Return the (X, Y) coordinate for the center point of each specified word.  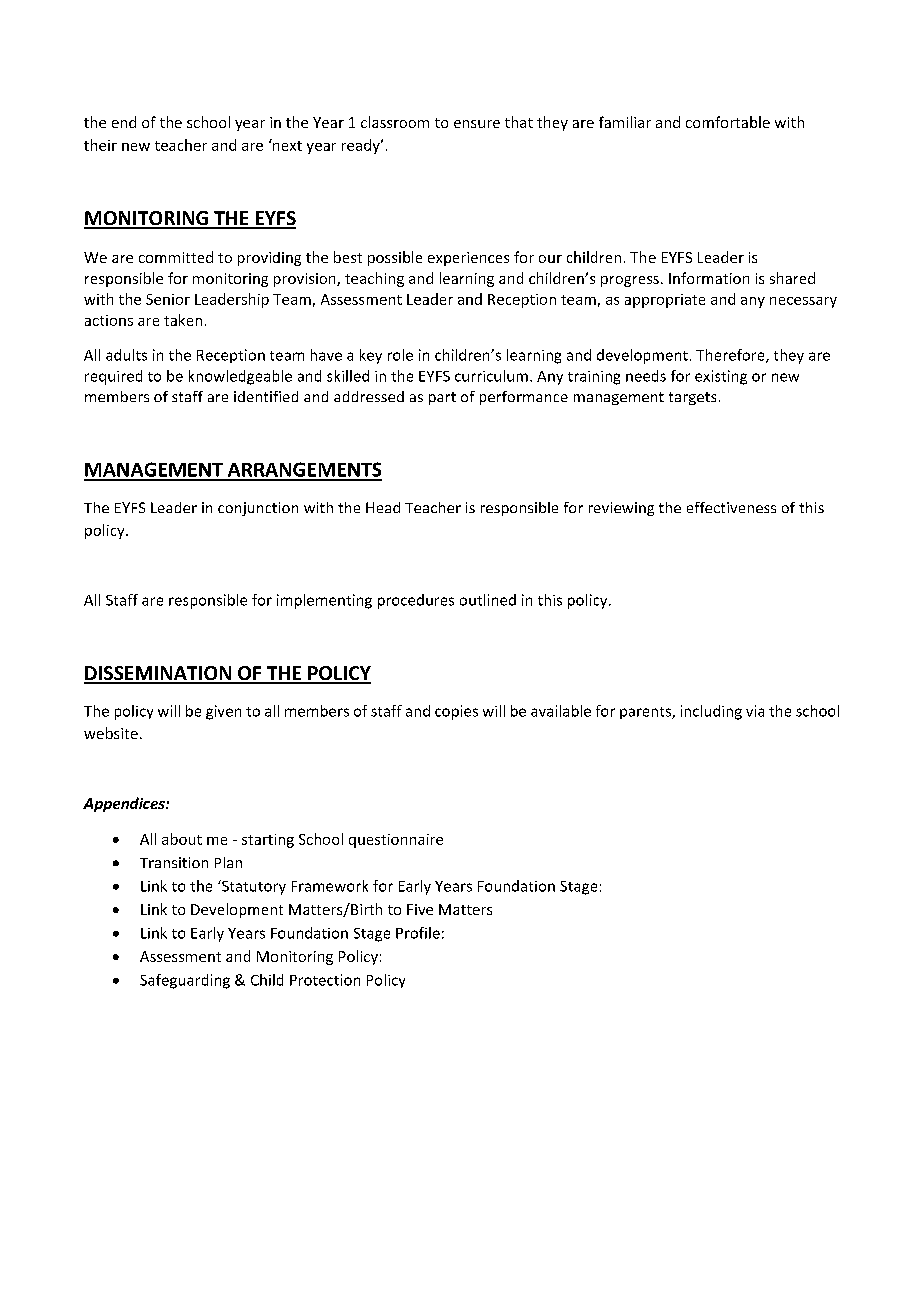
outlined (488, 600)
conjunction (258, 509)
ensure (477, 124)
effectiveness (731, 507)
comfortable (728, 122)
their (100, 145)
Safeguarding (185, 981)
